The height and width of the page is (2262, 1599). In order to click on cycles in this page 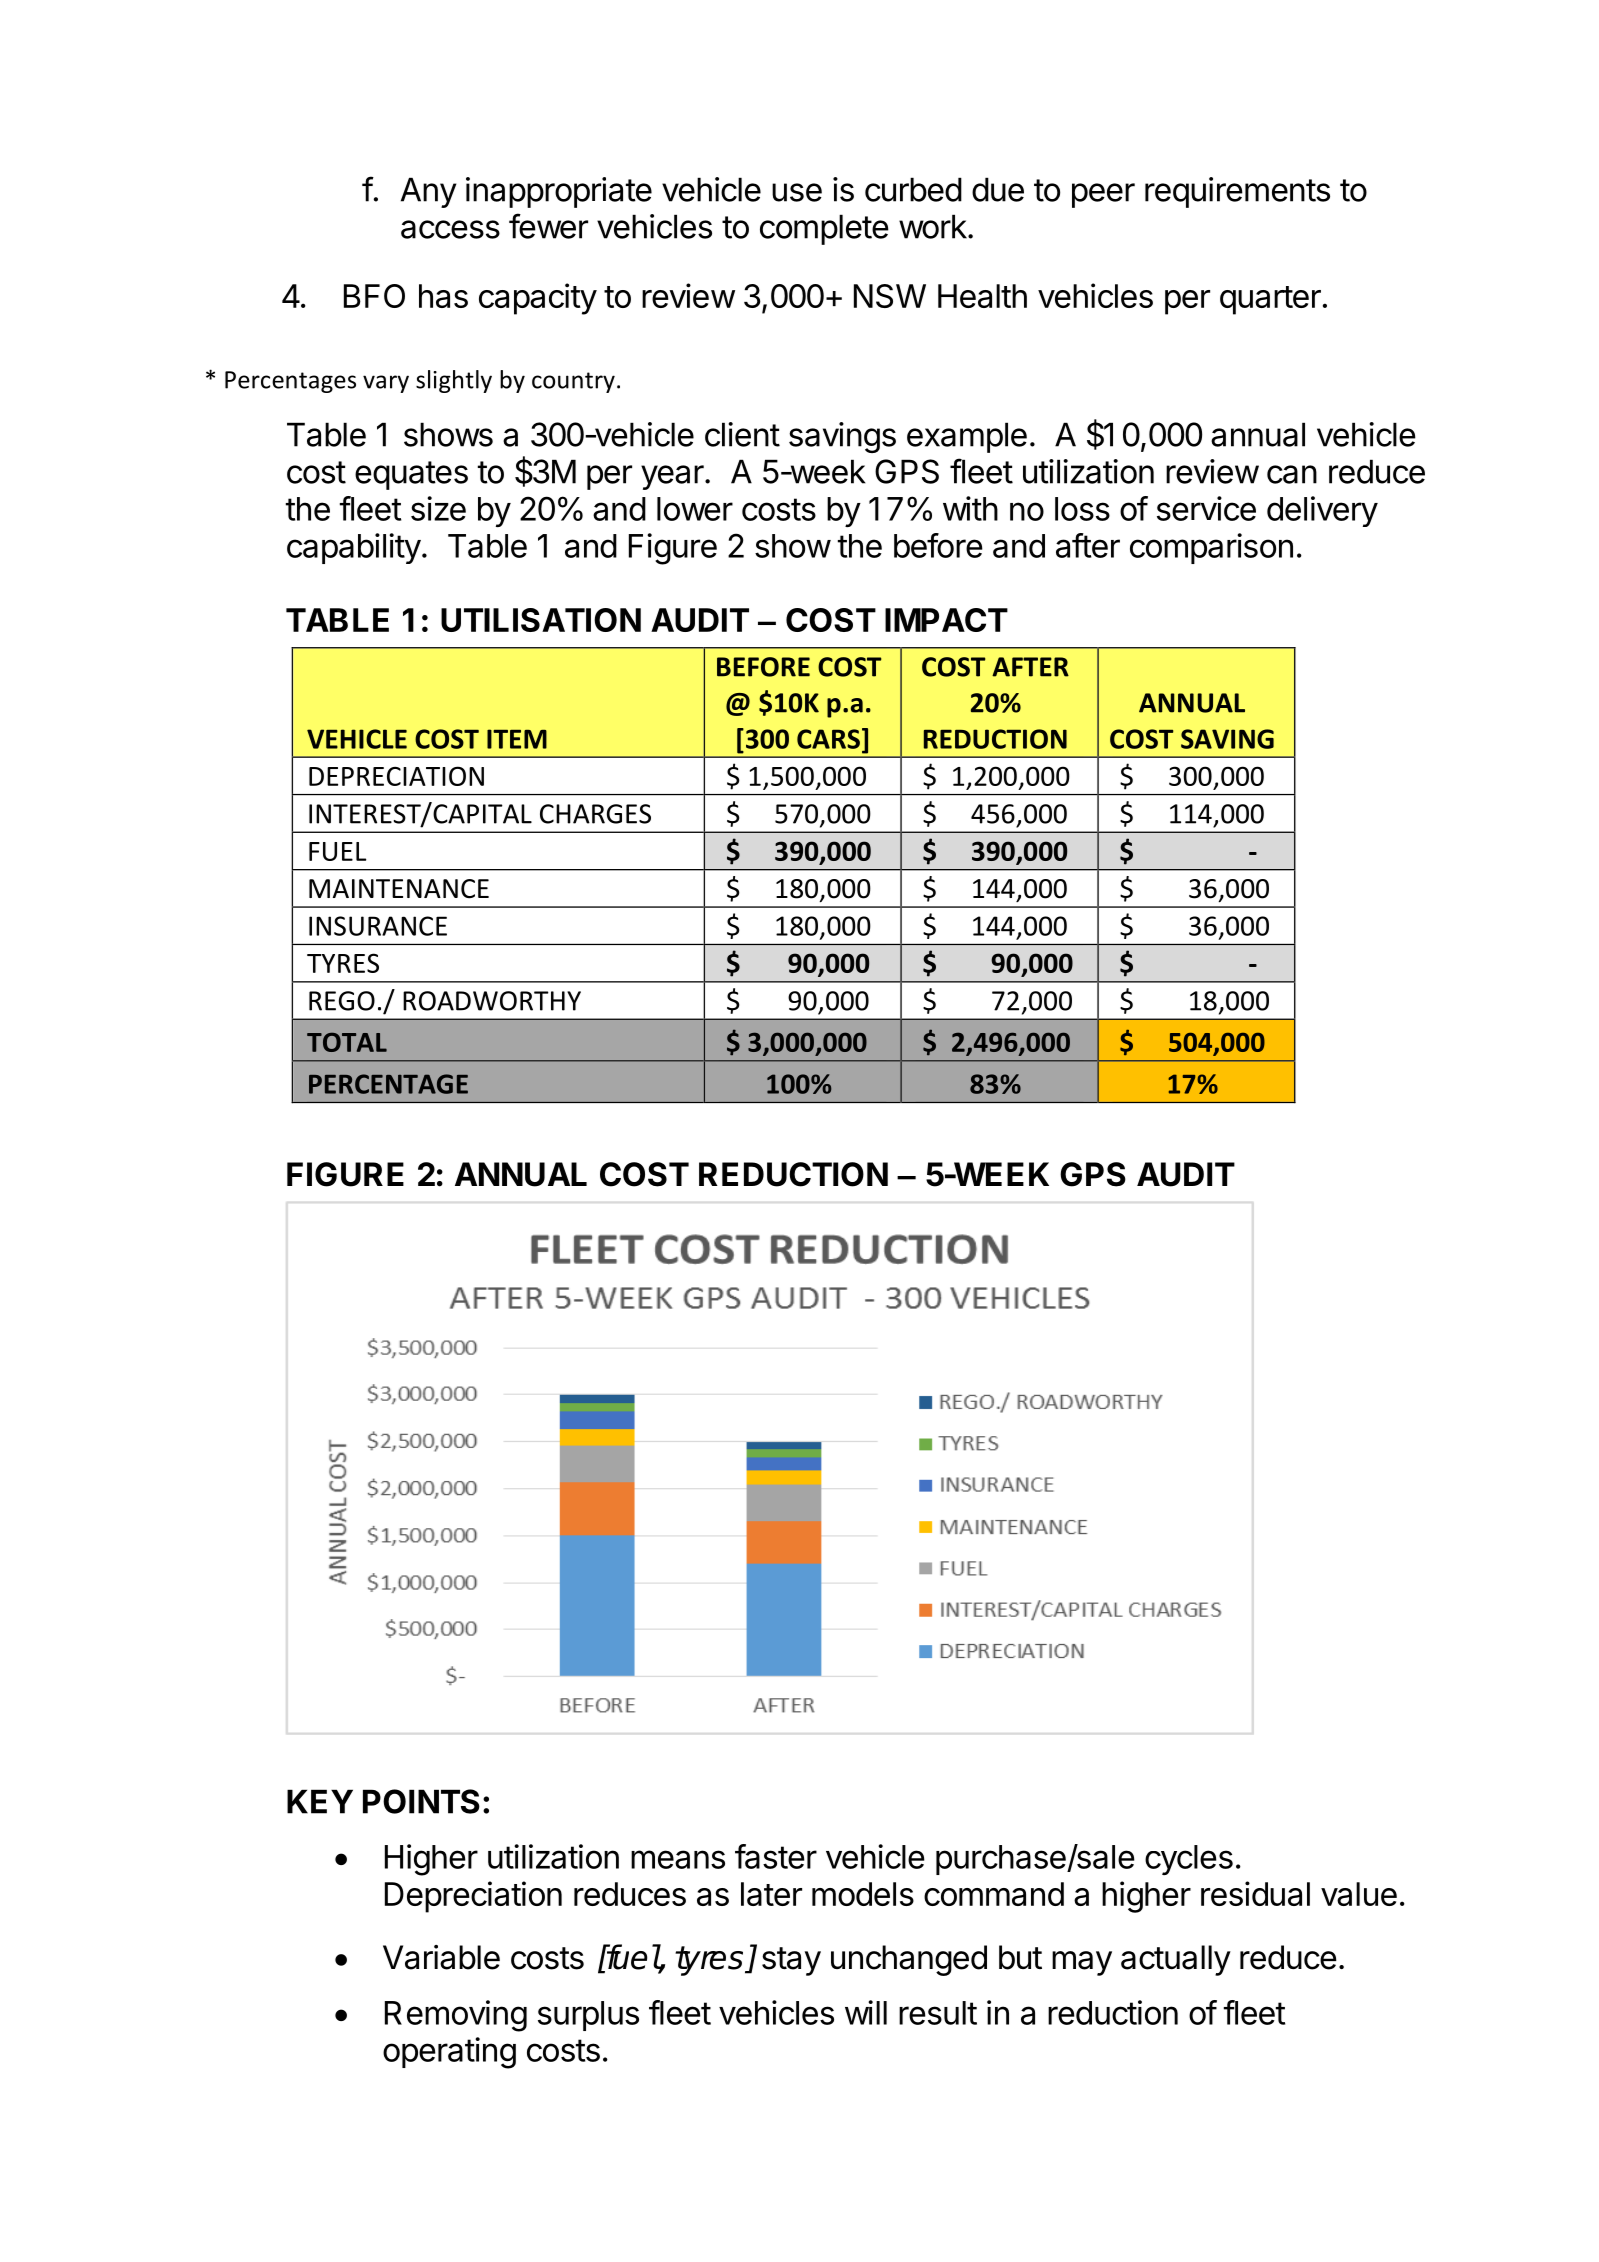, I will do `click(1189, 1860)`.
